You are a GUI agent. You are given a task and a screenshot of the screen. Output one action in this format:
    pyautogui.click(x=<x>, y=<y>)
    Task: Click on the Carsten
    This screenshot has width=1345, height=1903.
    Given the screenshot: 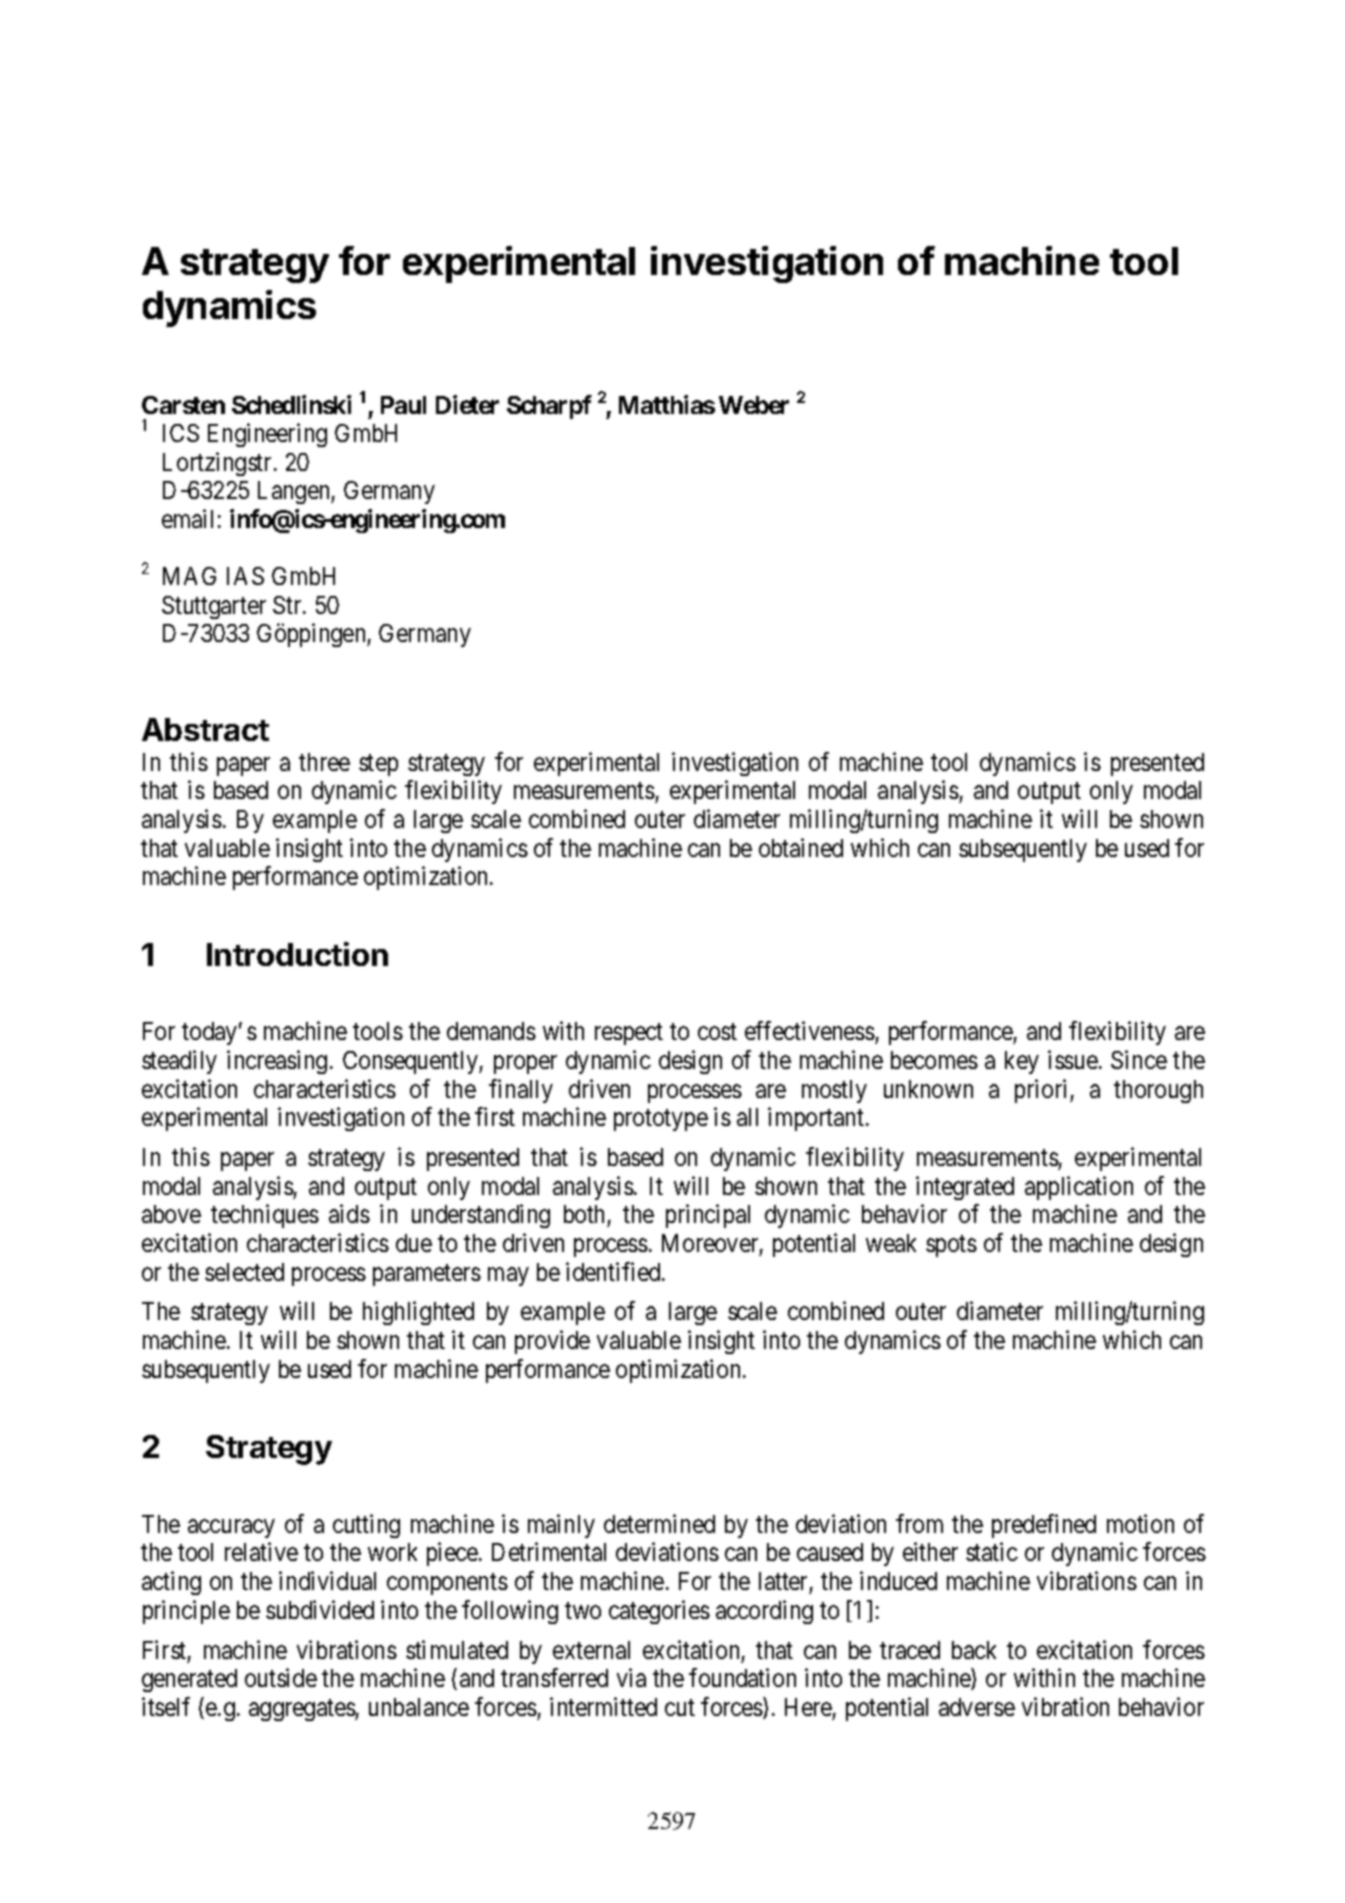 What is the action you would take?
    pyautogui.click(x=183, y=405)
